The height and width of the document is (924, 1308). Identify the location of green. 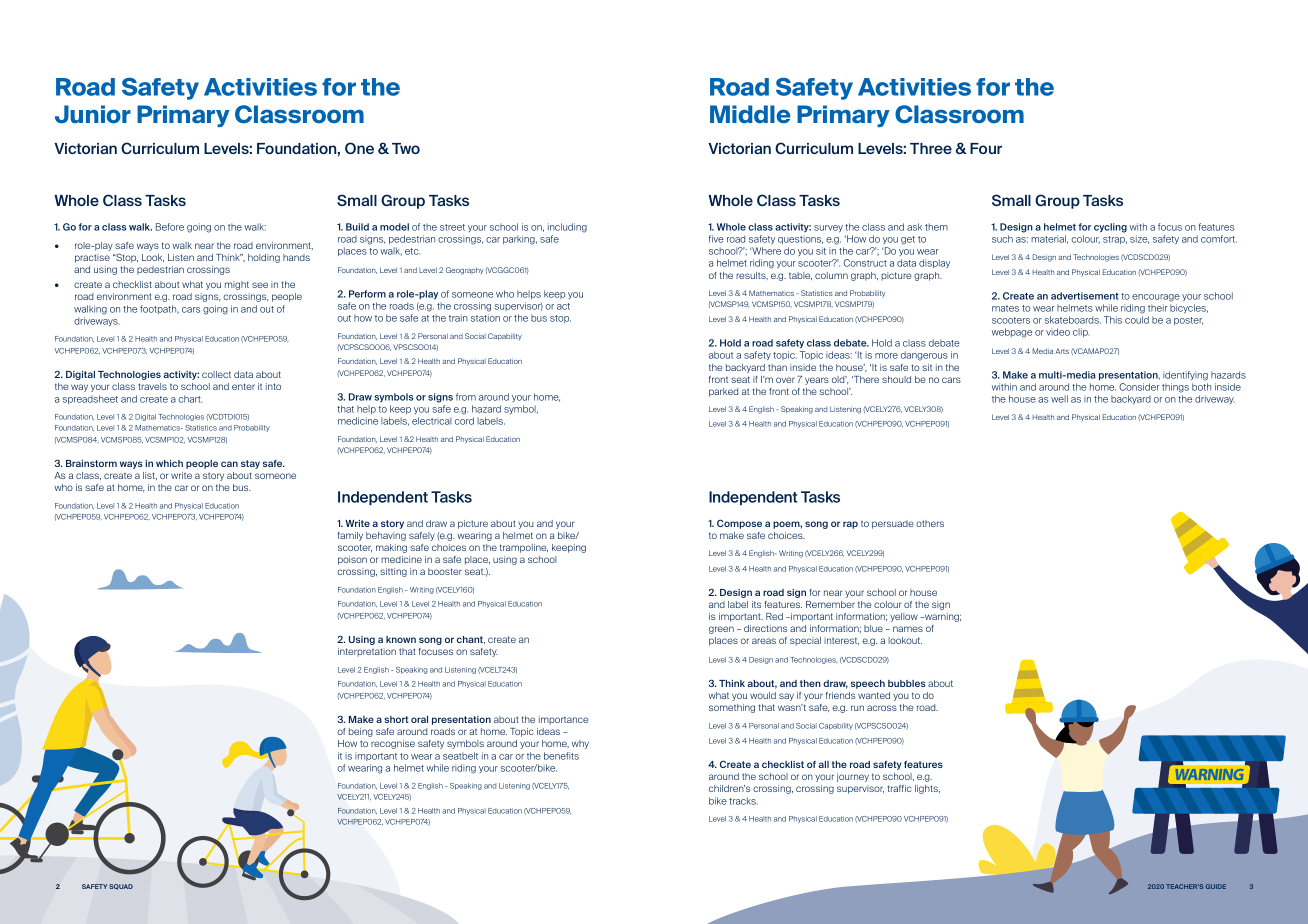
(721, 630).
